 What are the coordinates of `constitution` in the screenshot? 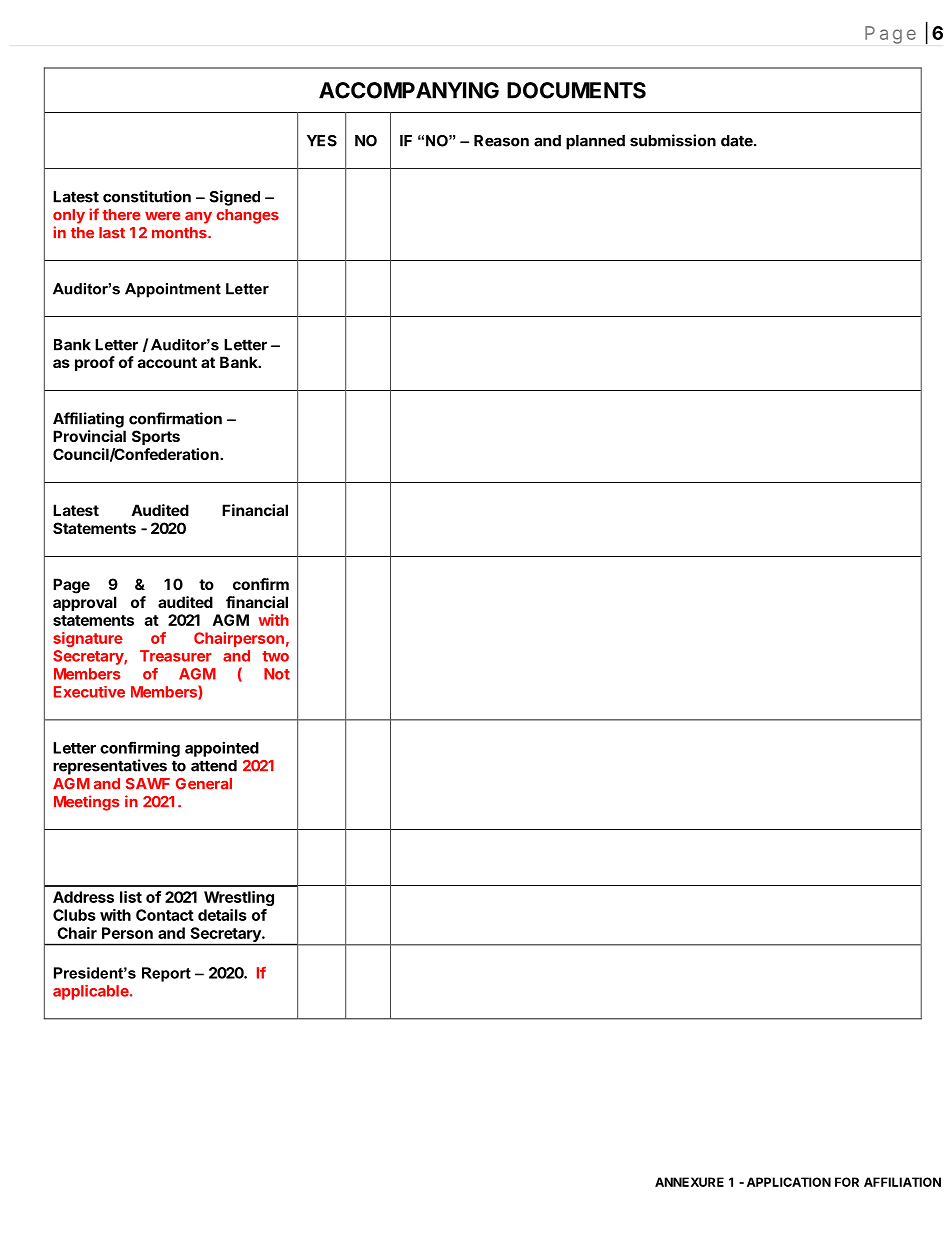 It's located at (147, 196).
